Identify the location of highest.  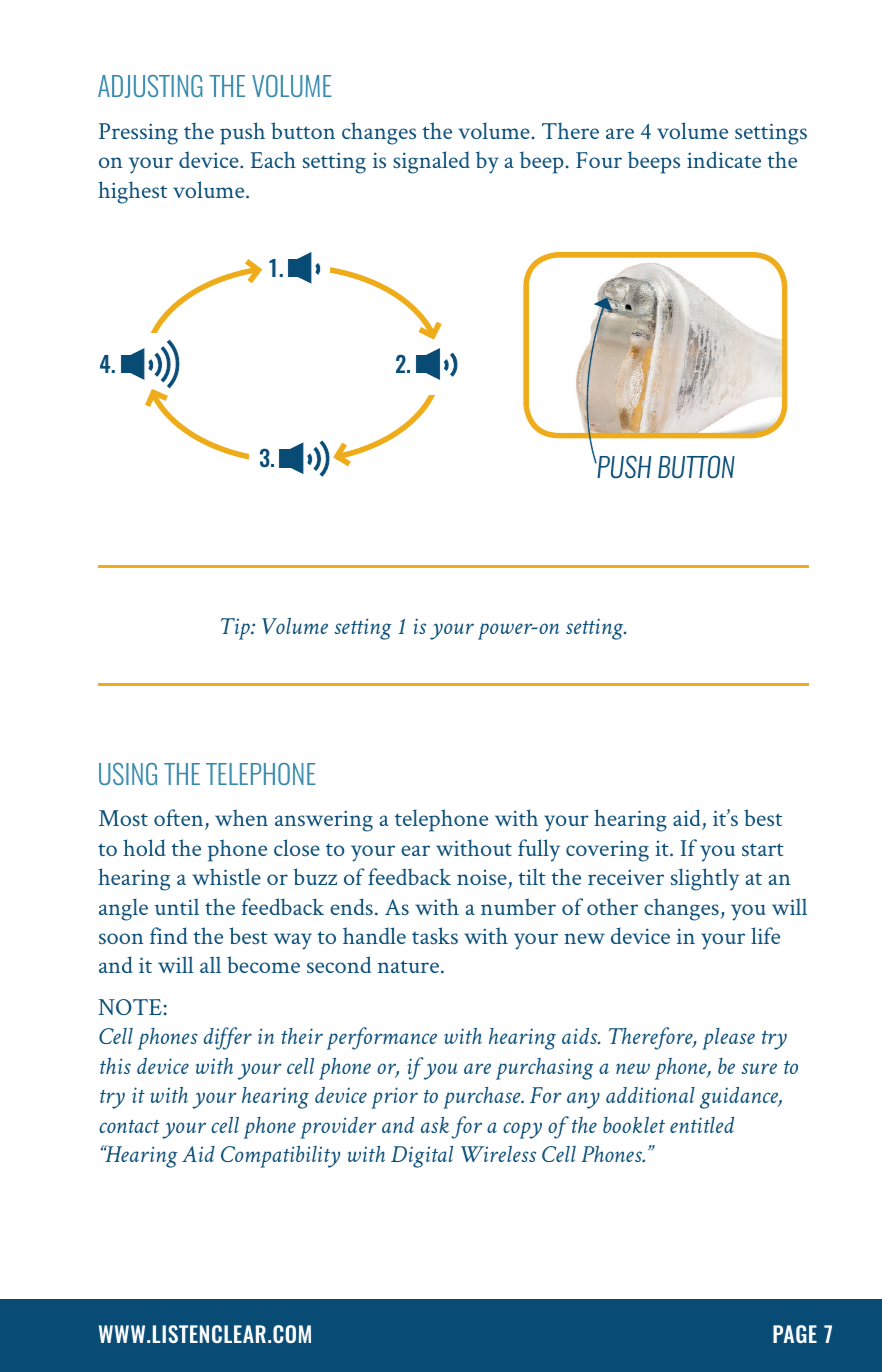
(132, 192).
